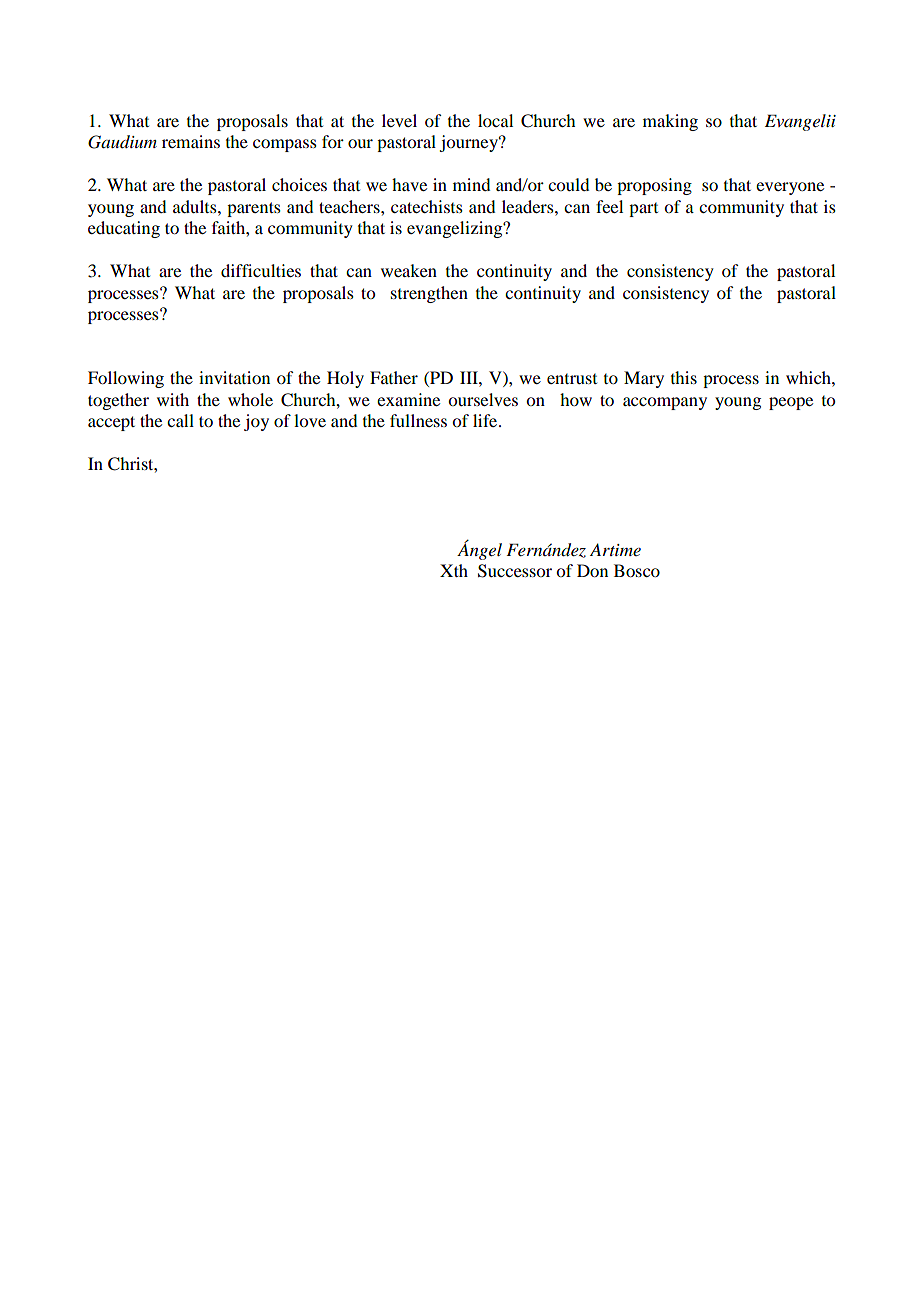 The image size is (924, 1308). What do you see at coordinates (665, 403) in the screenshot?
I see `accompany` at bounding box center [665, 403].
